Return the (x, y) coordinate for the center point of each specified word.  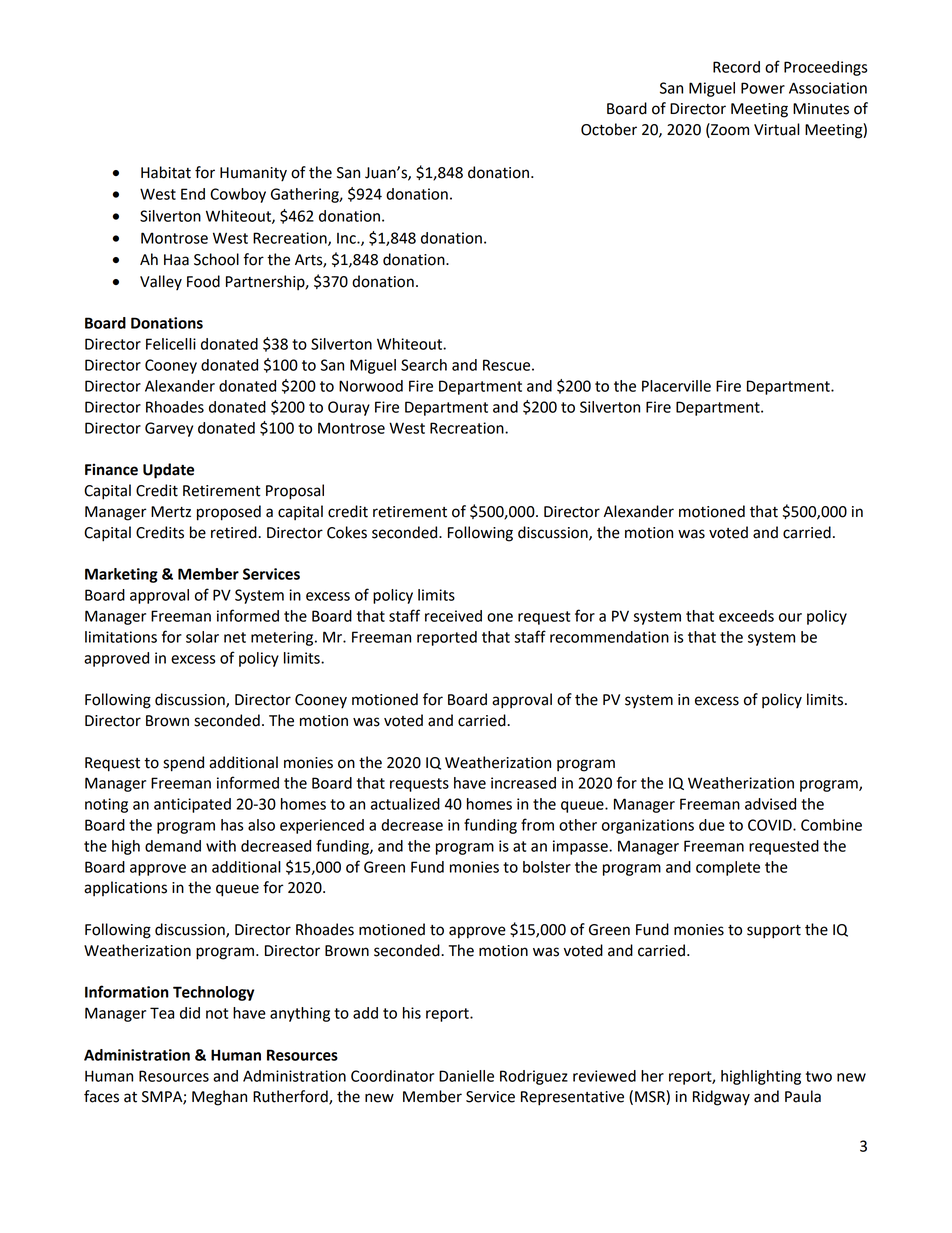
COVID (771, 825)
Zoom (729, 130)
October (609, 129)
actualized (405, 804)
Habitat (166, 172)
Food (203, 281)
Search (424, 365)
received (453, 616)
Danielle (466, 1076)
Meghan (219, 1098)
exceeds (746, 616)
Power (763, 88)
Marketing (121, 575)
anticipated (192, 805)
